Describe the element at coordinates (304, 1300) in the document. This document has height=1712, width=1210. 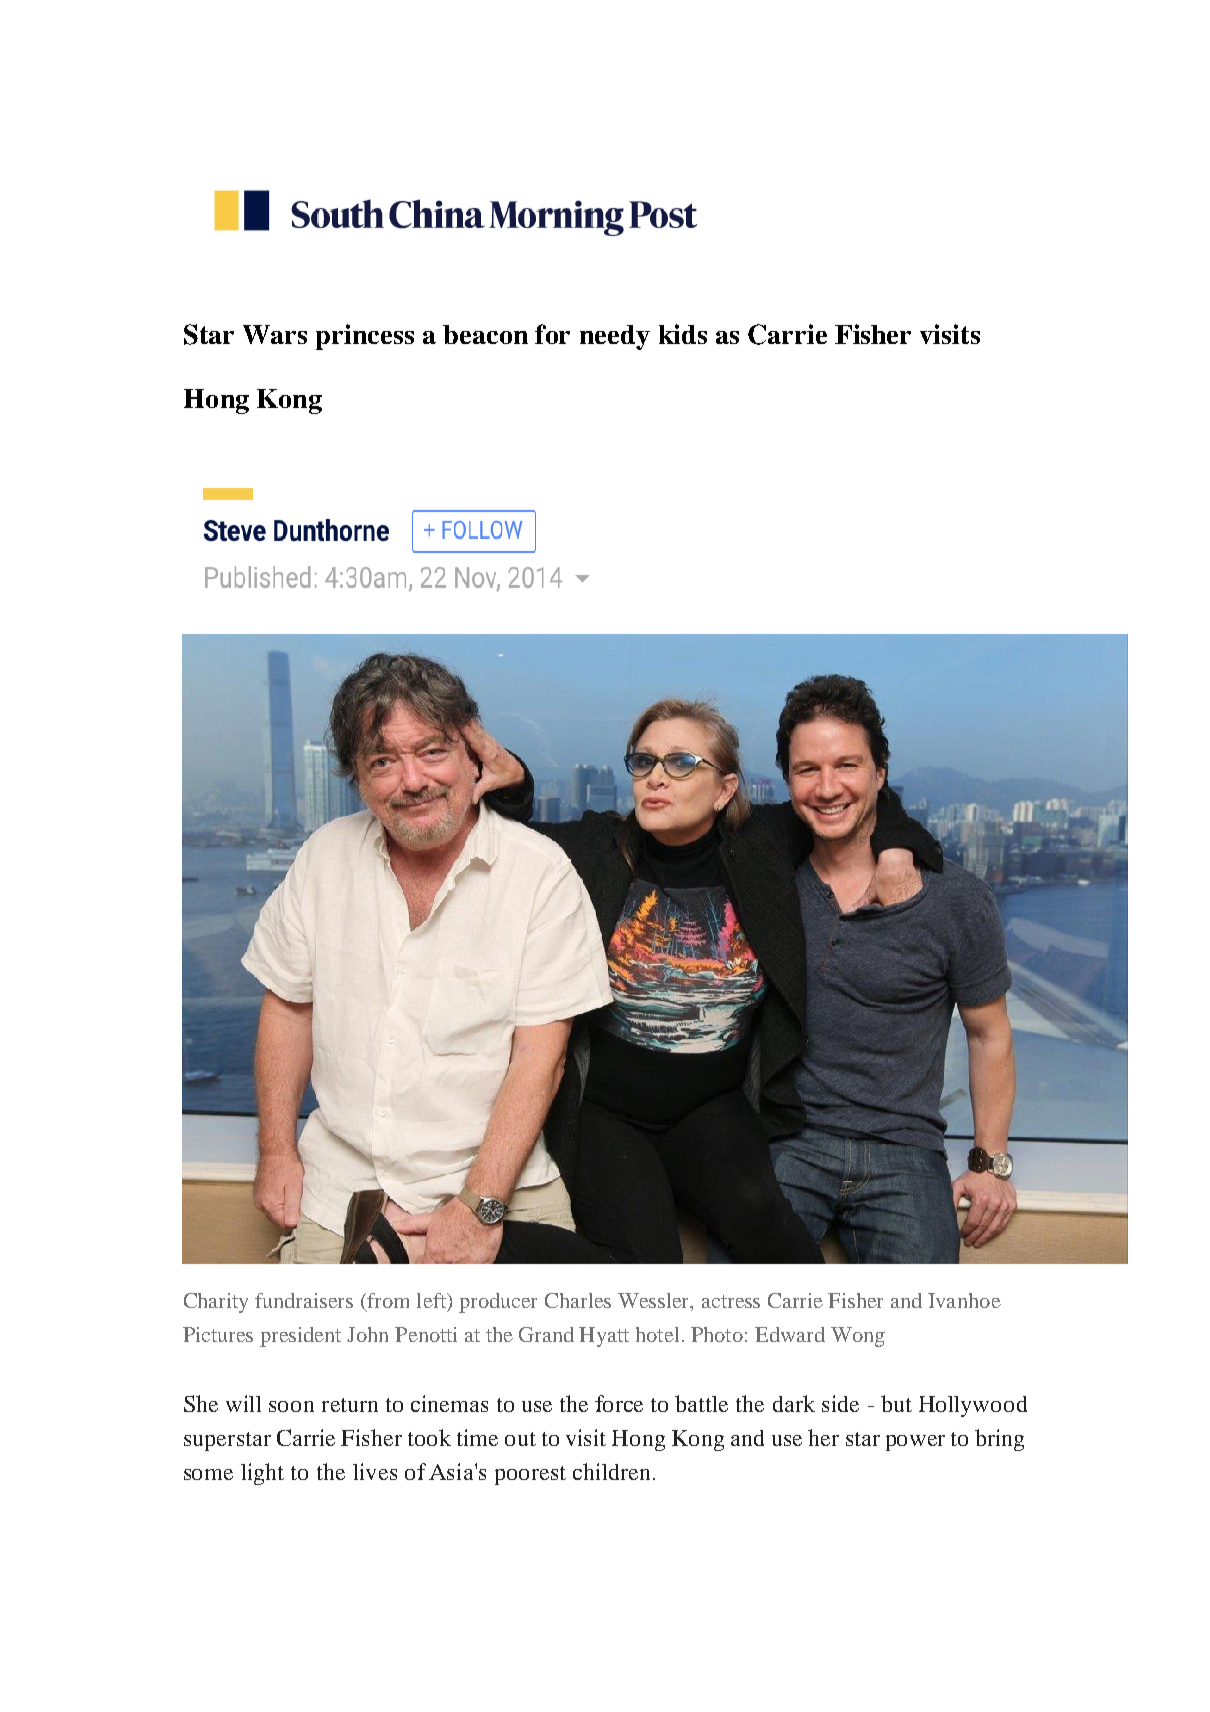
I see `fundraisers` at that location.
